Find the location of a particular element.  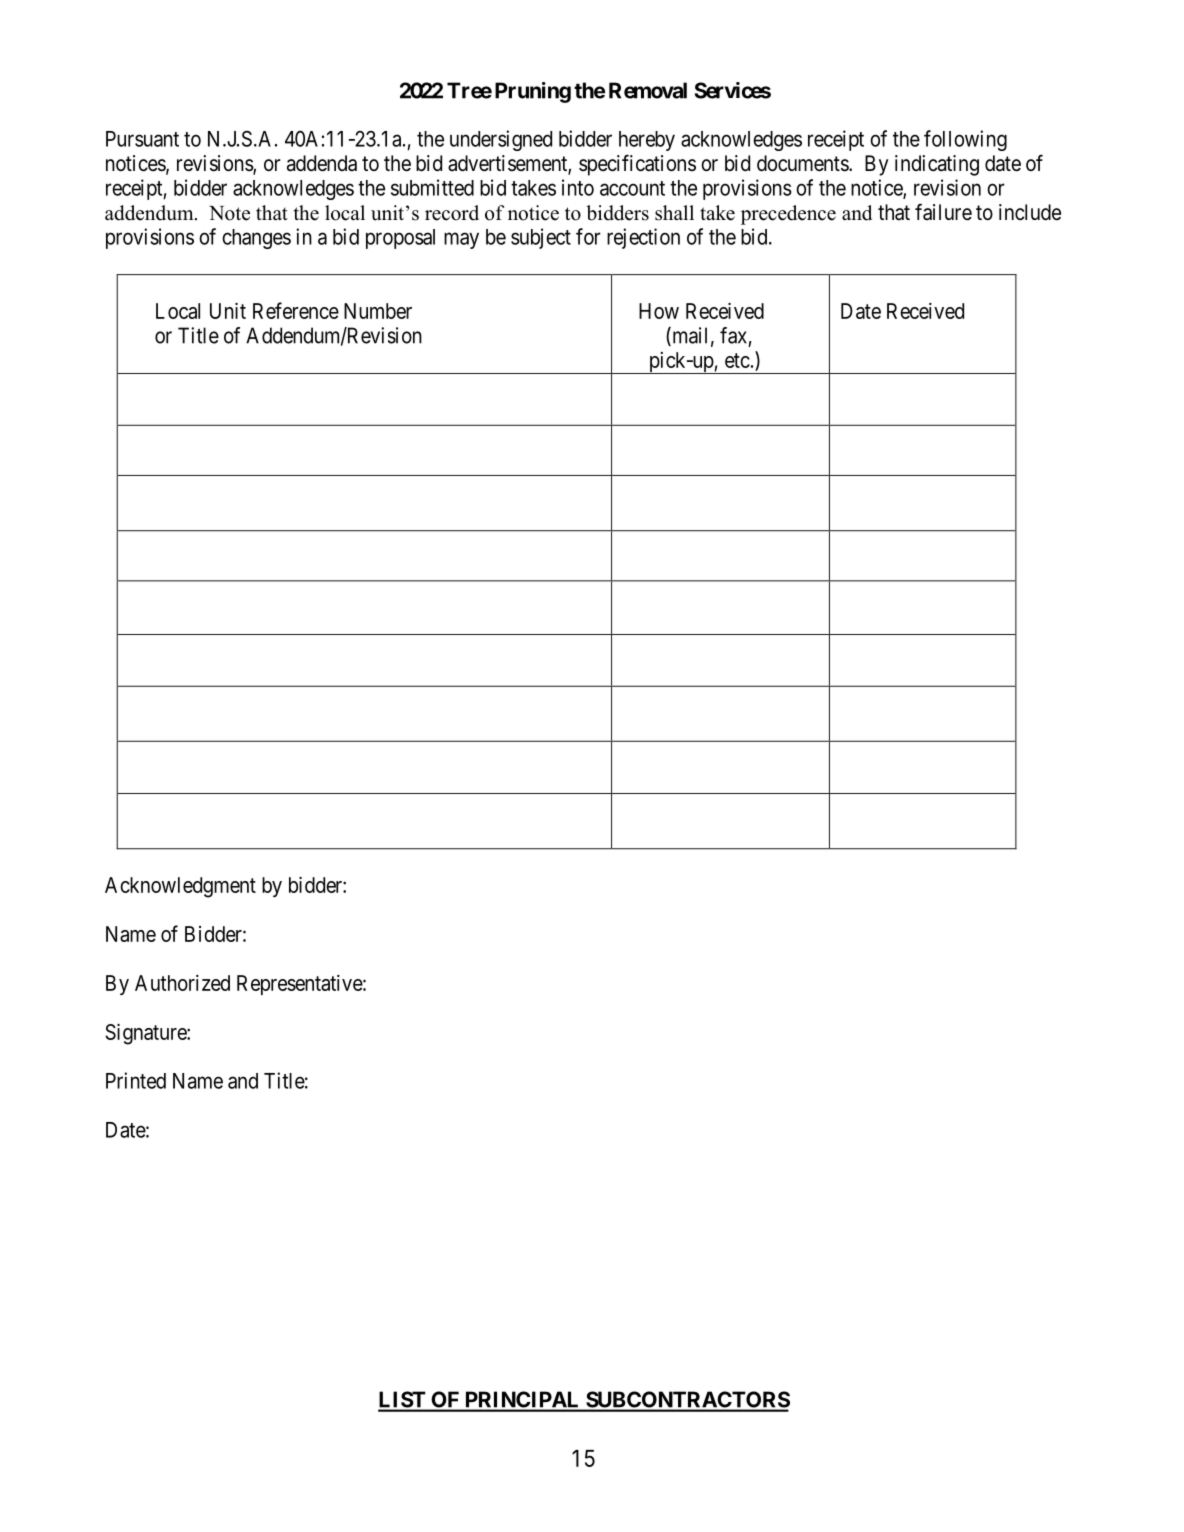

etc is located at coordinates (737, 360).
